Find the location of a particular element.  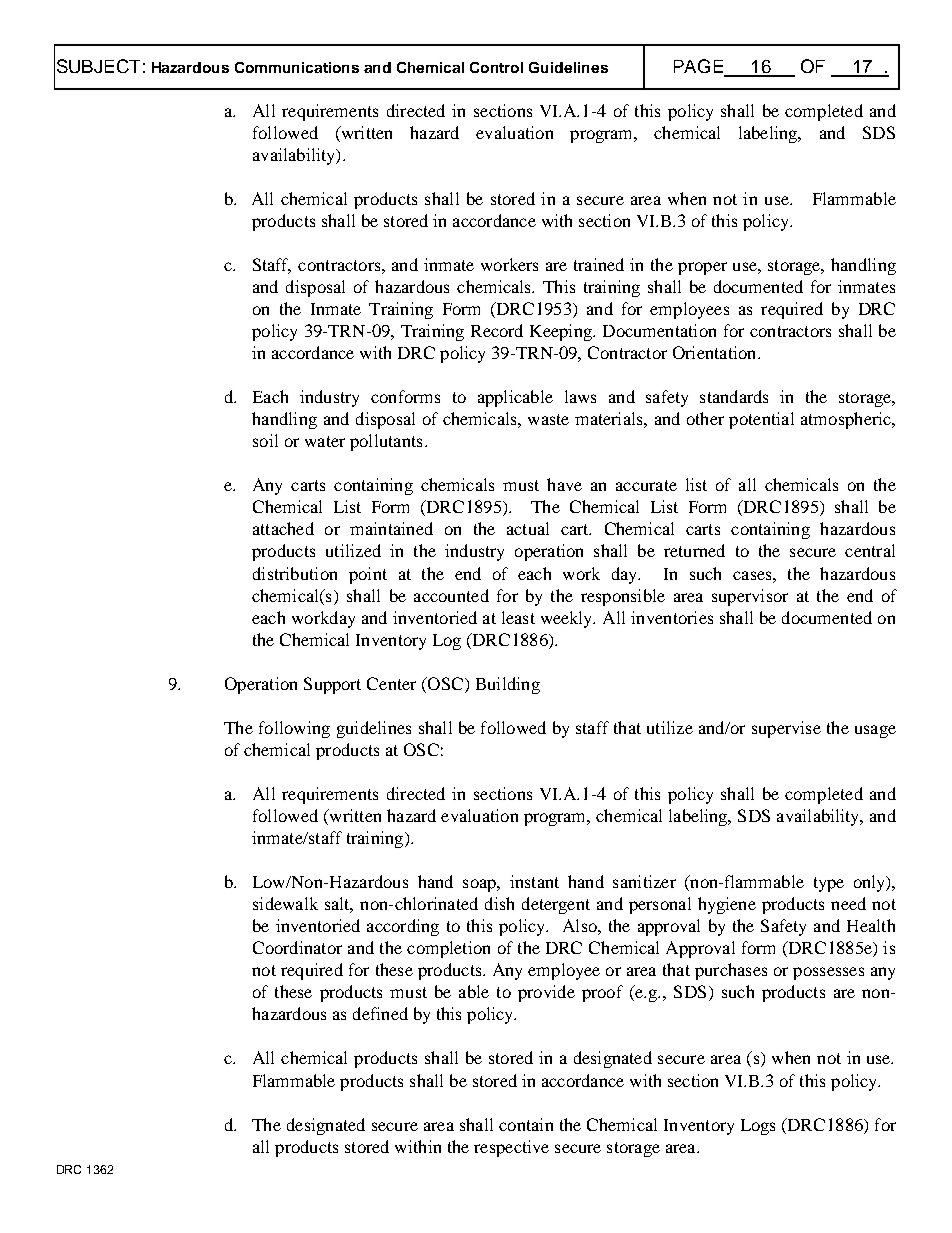

instant is located at coordinates (534, 881).
